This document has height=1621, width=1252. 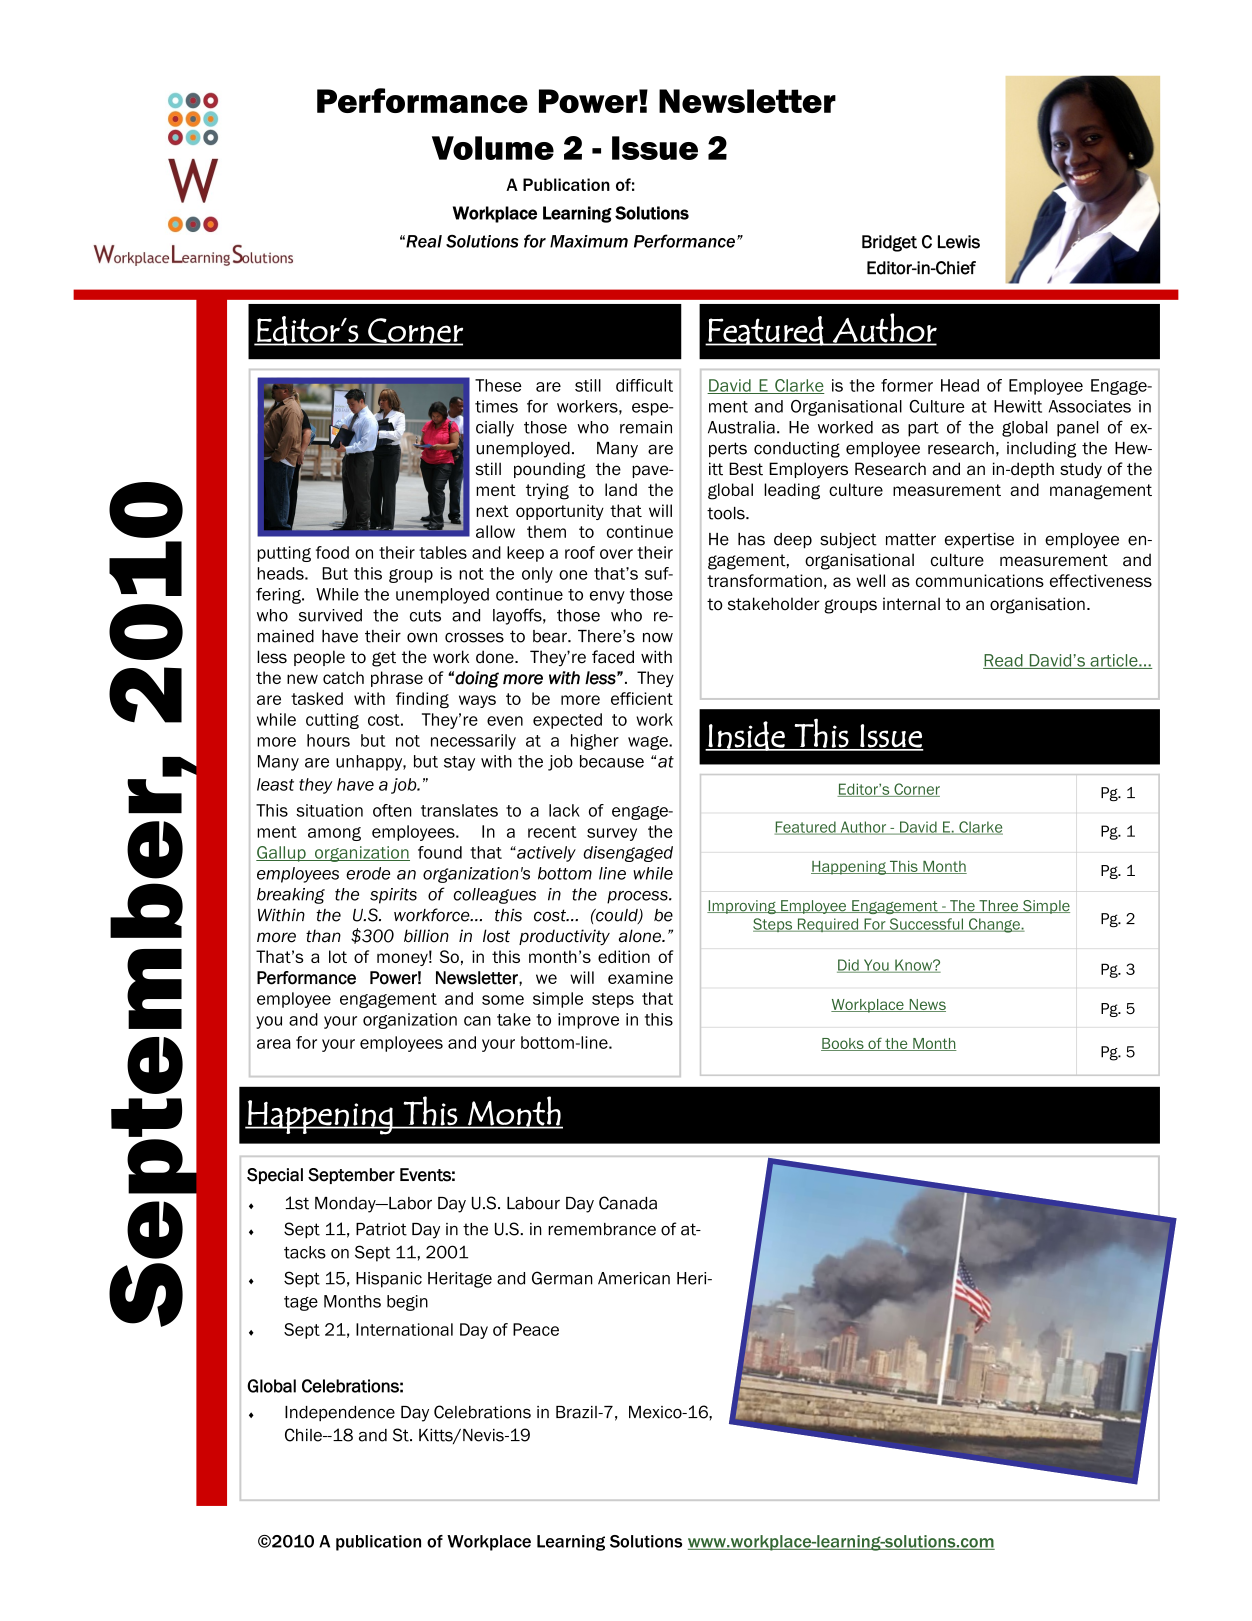 I want to click on own, so click(x=422, y=638).
